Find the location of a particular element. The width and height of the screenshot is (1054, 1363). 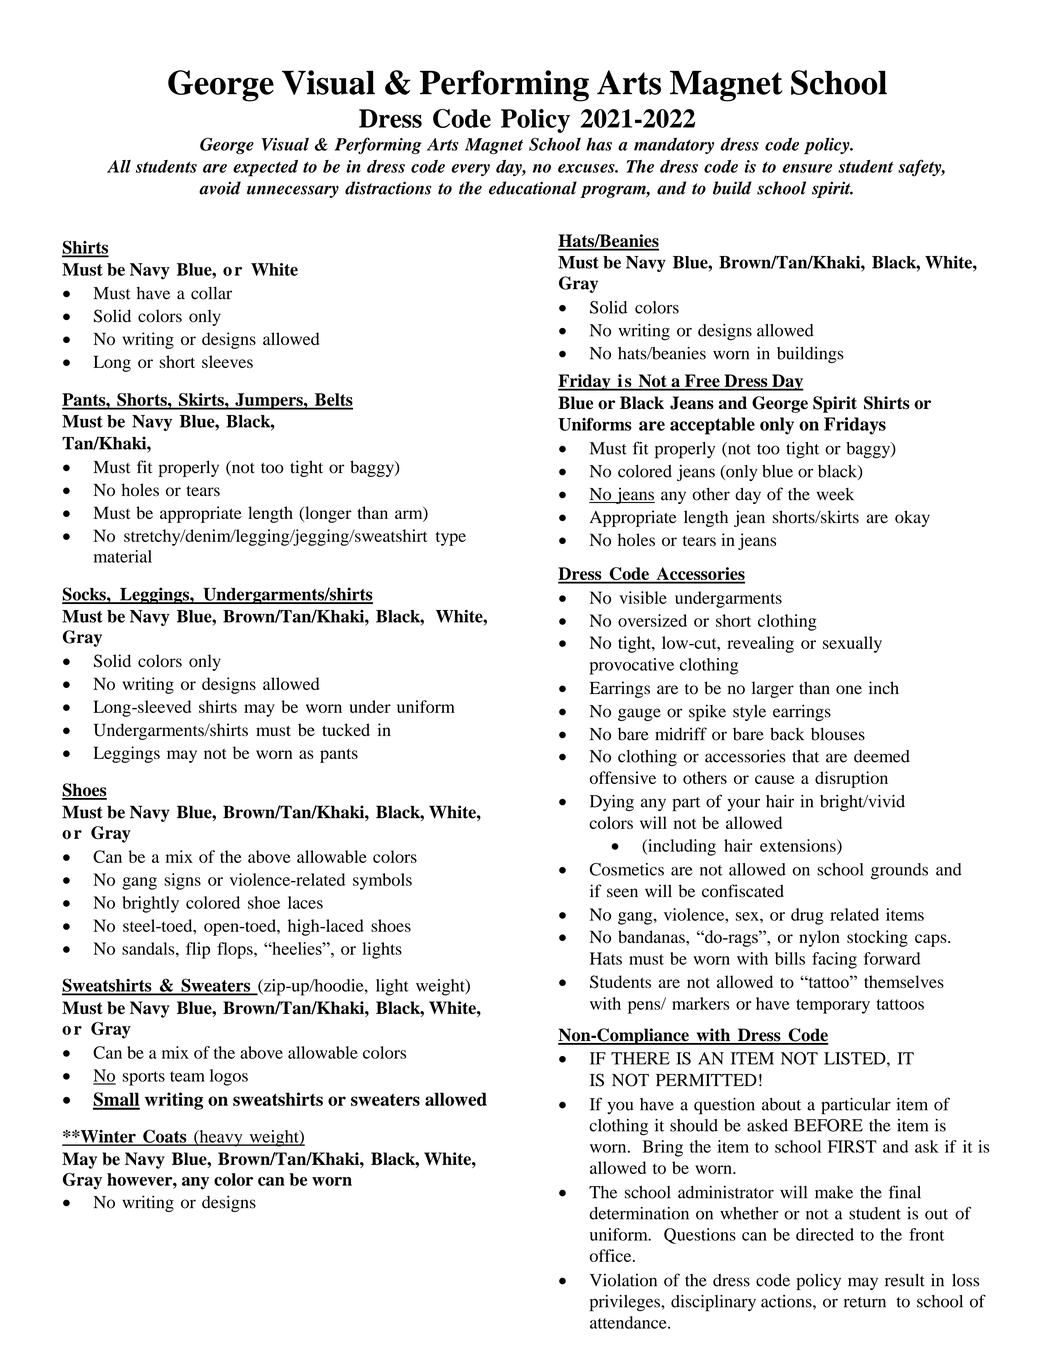

material is located at coordinates (123, 556).
